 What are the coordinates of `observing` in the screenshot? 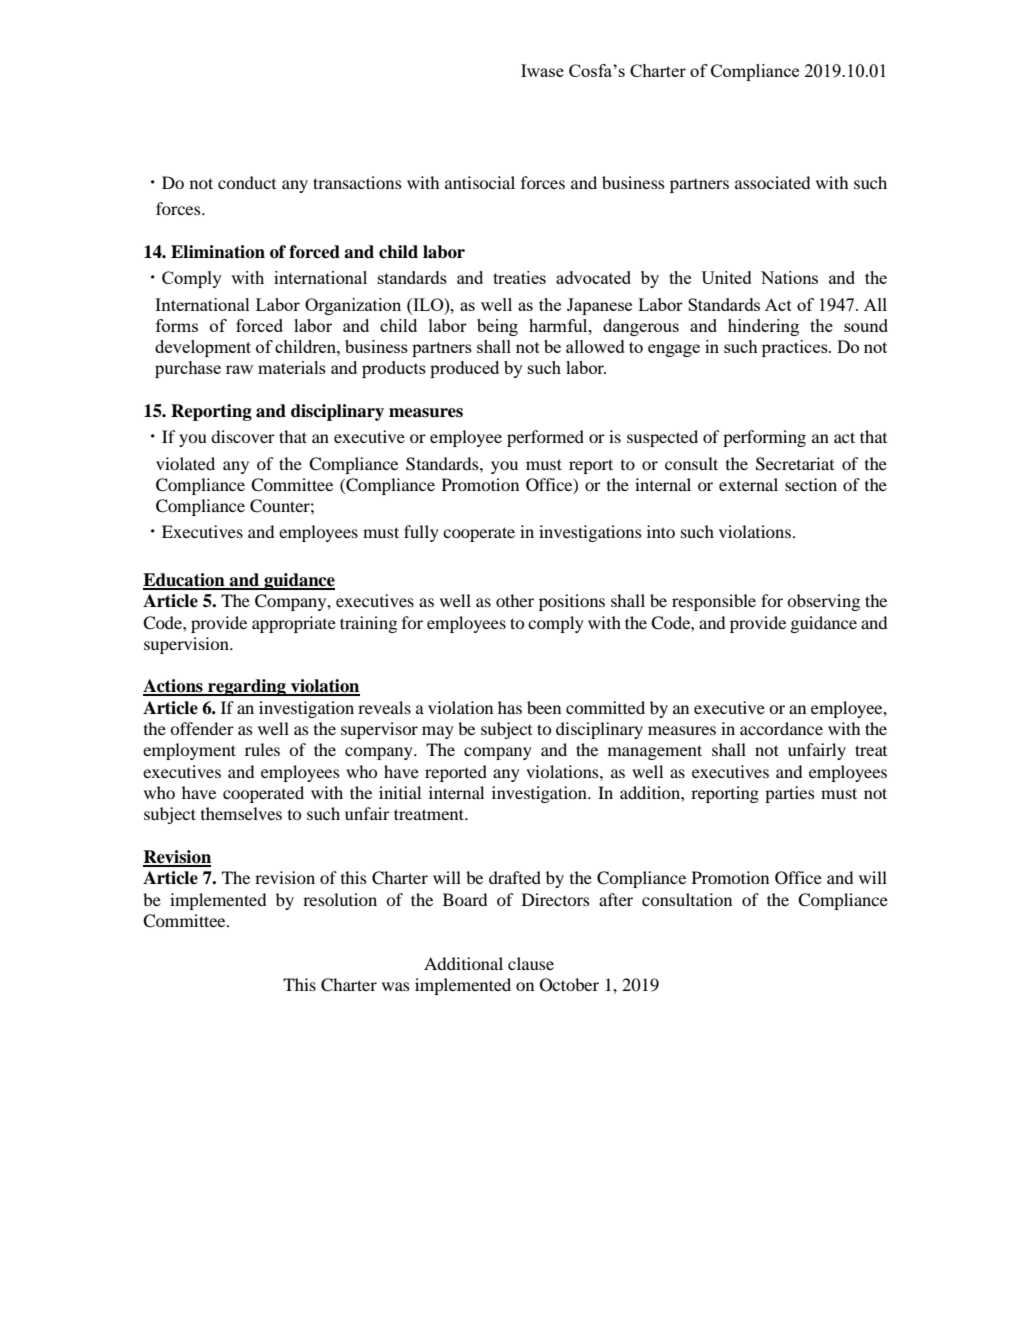 It's located at (823, 602).
